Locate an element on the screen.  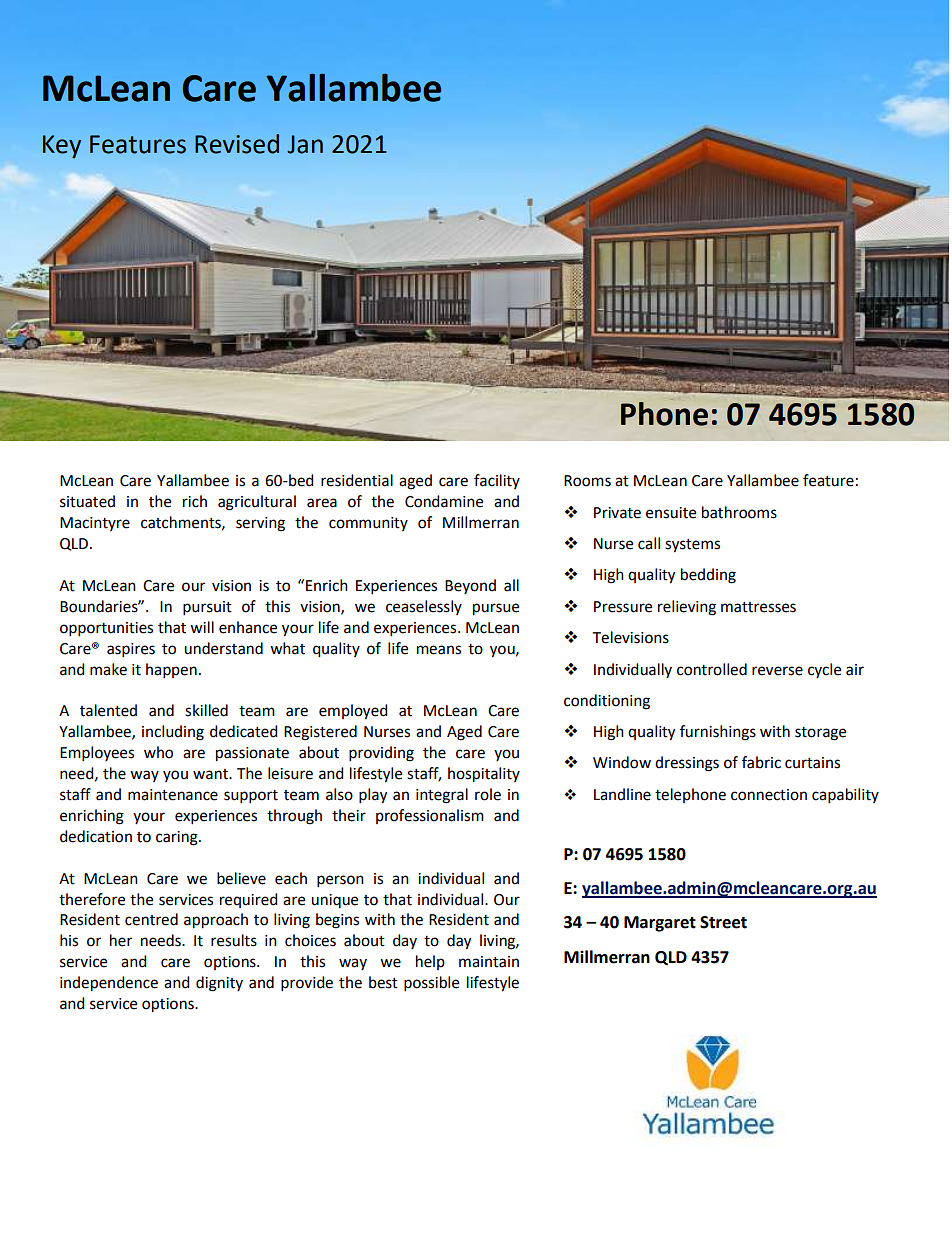
Private is located at coordinates (617, 513).
